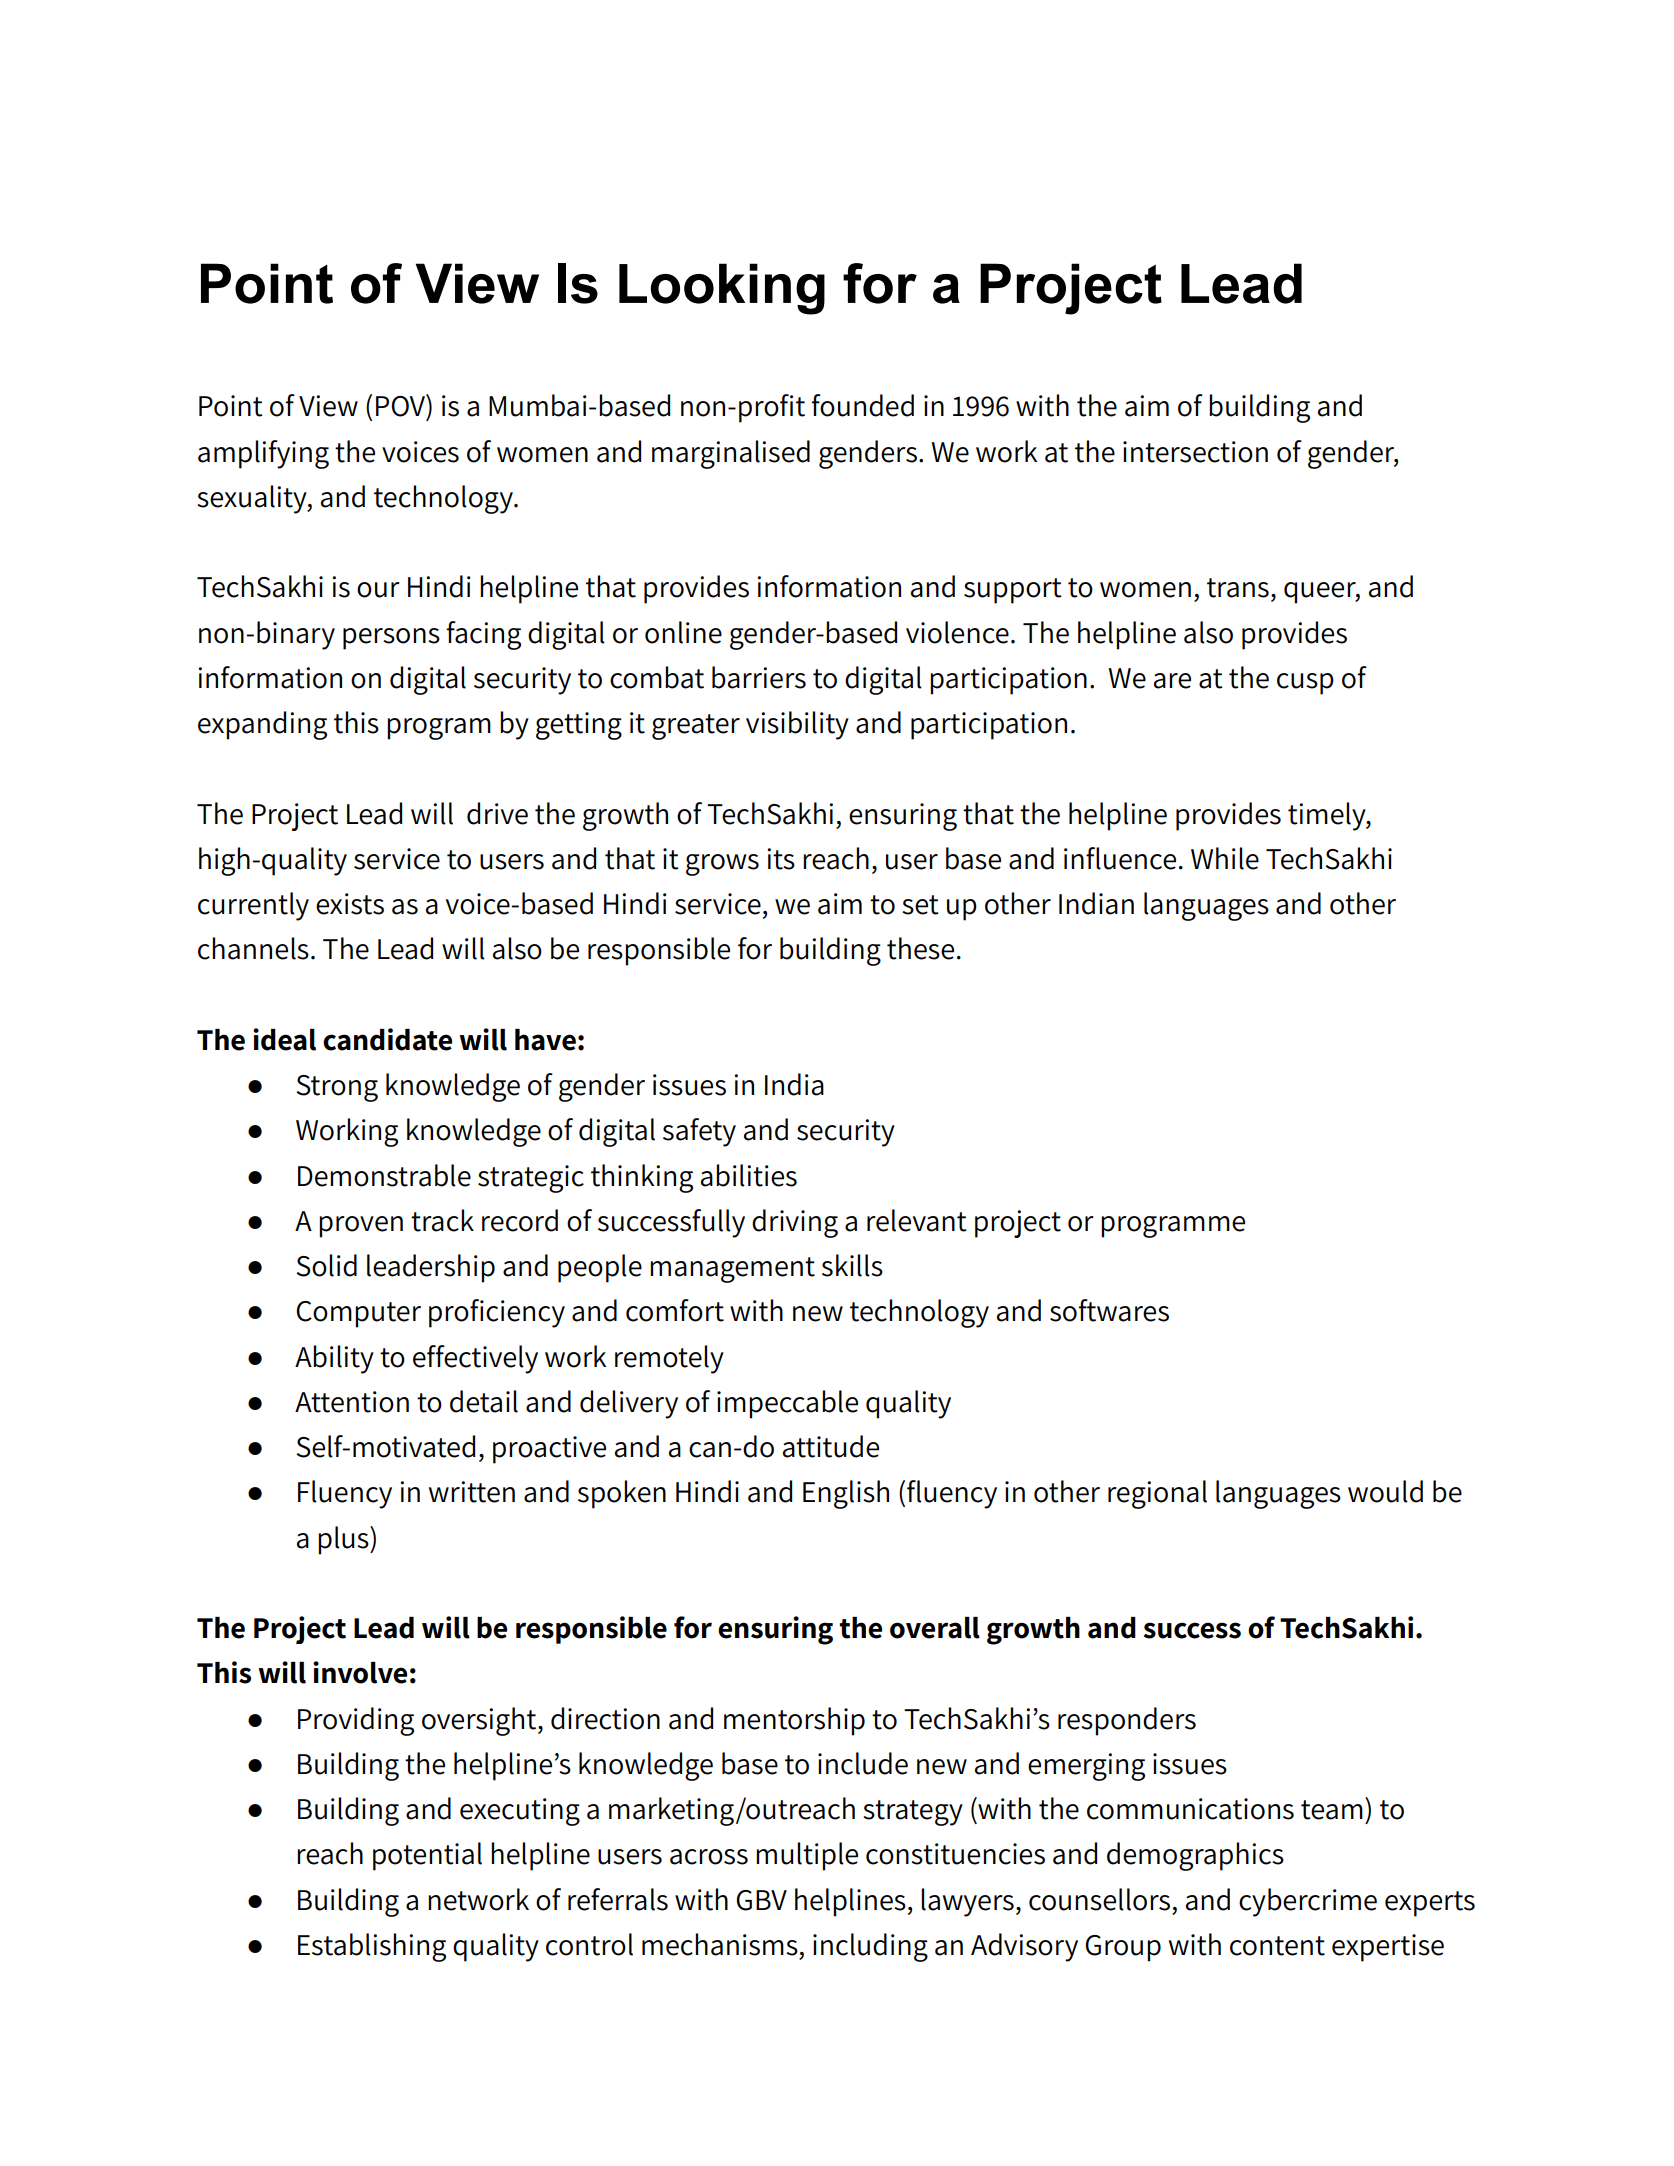 This page has width=1674, height=2166. Describe the element at coordinates (749, 1175) in the page. I see `abilities` at that location.
